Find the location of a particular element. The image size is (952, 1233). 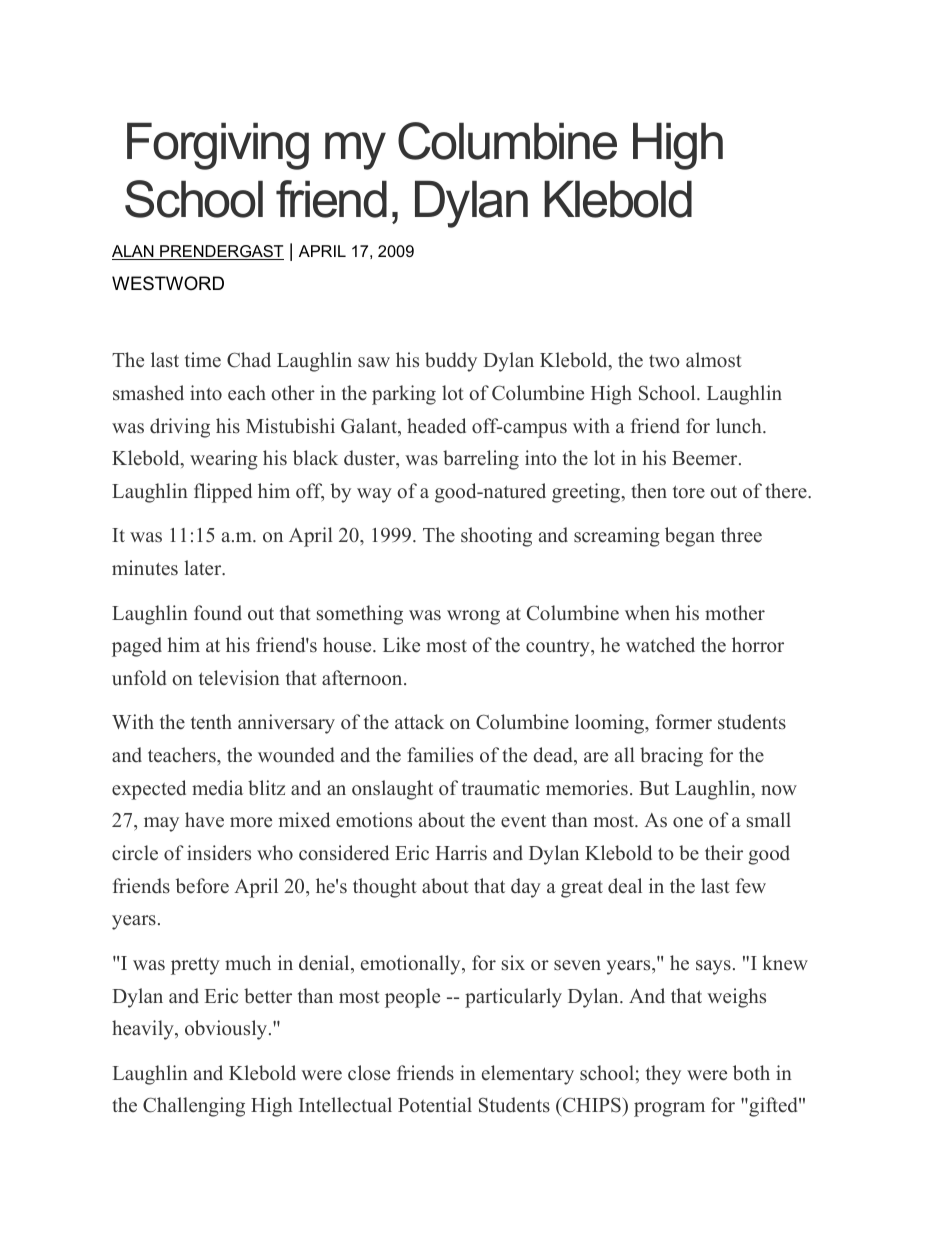

Forgiving is located at coordinates (218, 146).
